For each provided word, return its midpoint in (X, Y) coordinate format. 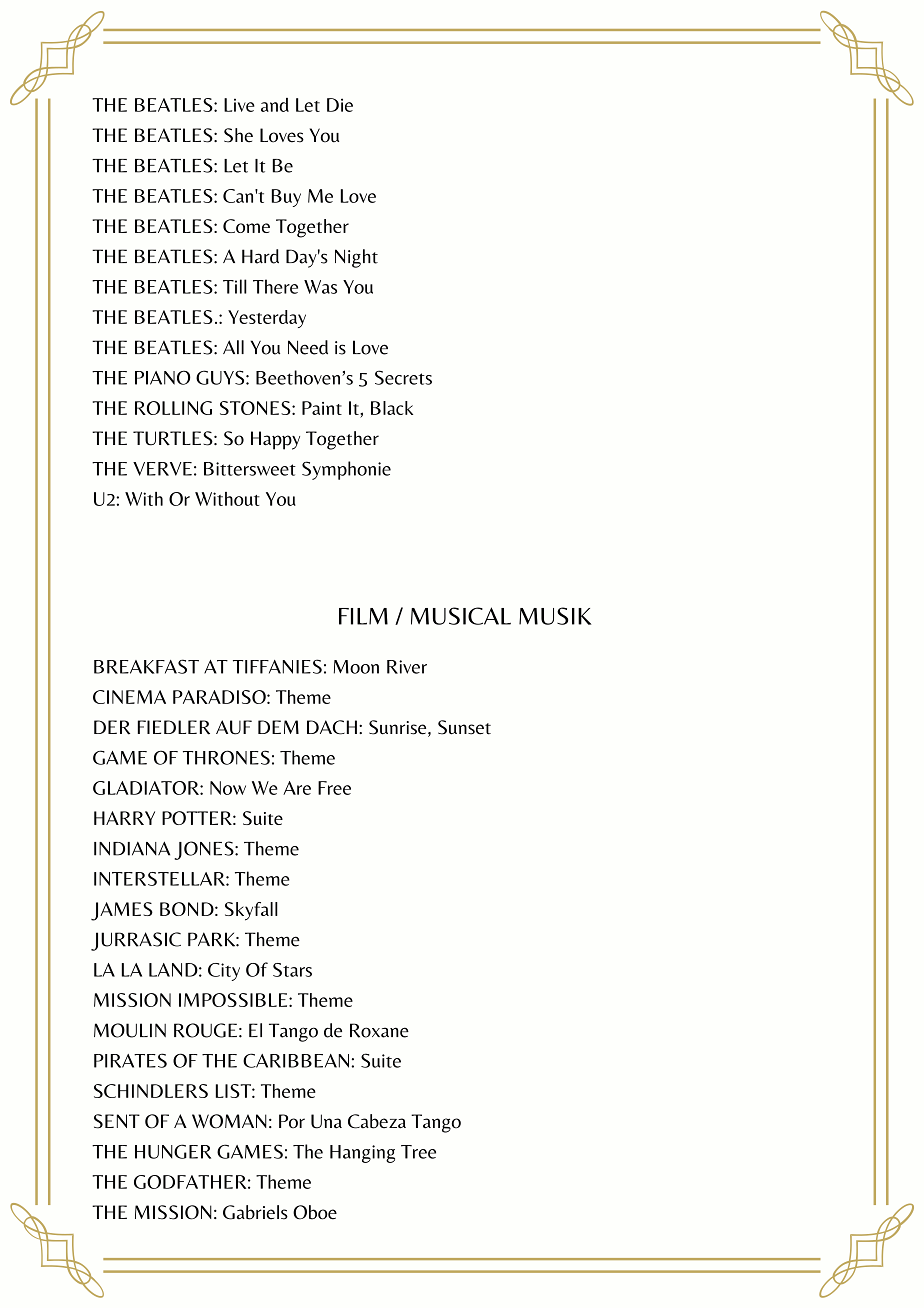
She (238, 135)
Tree (418, 1152)
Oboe (315, 1212)
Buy (286, 198)
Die (340, 105)
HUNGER (173, 1151)
